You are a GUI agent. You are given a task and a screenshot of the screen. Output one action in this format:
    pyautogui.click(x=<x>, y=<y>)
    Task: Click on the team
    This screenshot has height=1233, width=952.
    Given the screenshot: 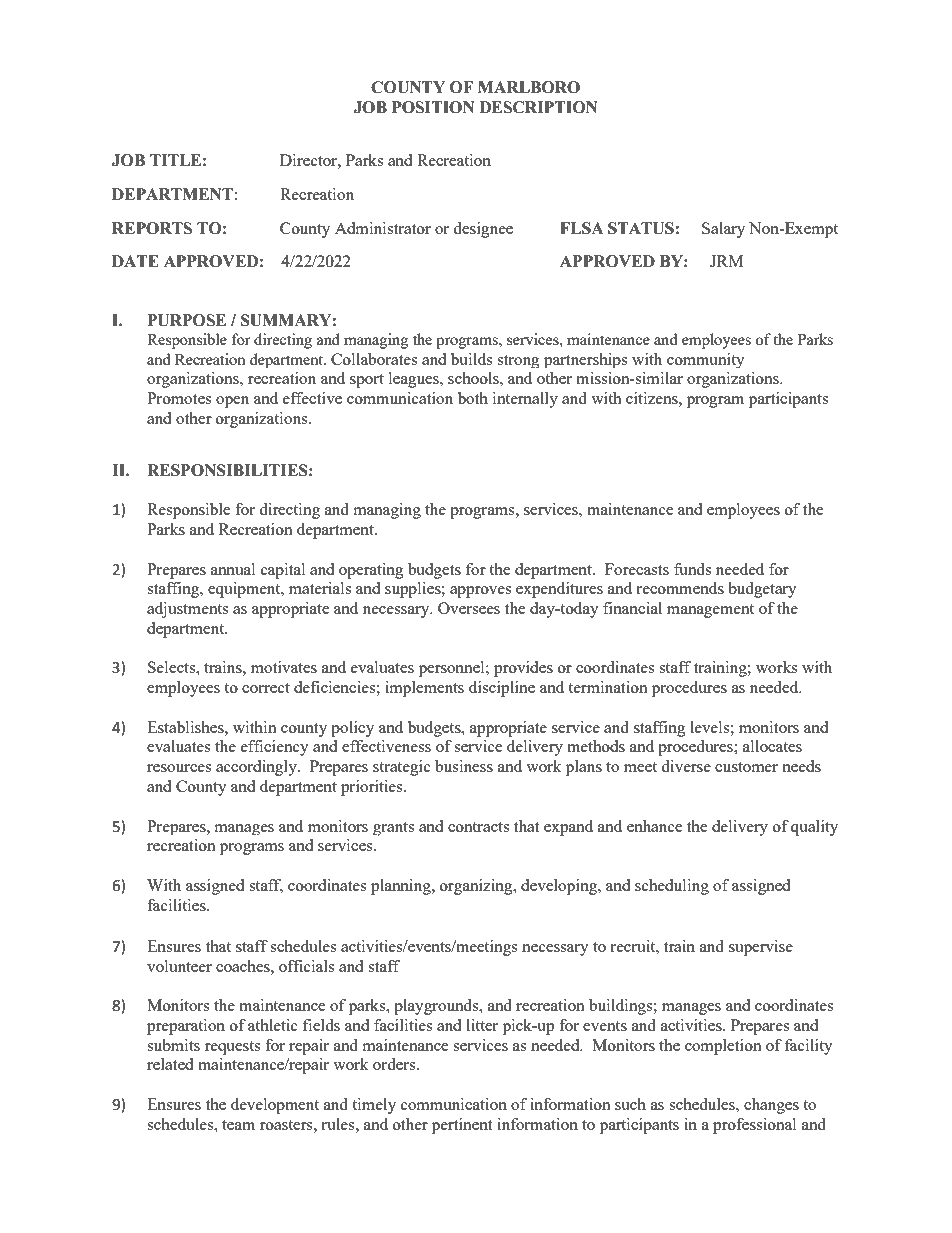 What is the action you would take?
    pyautogui.click(x=238, y=1125)
